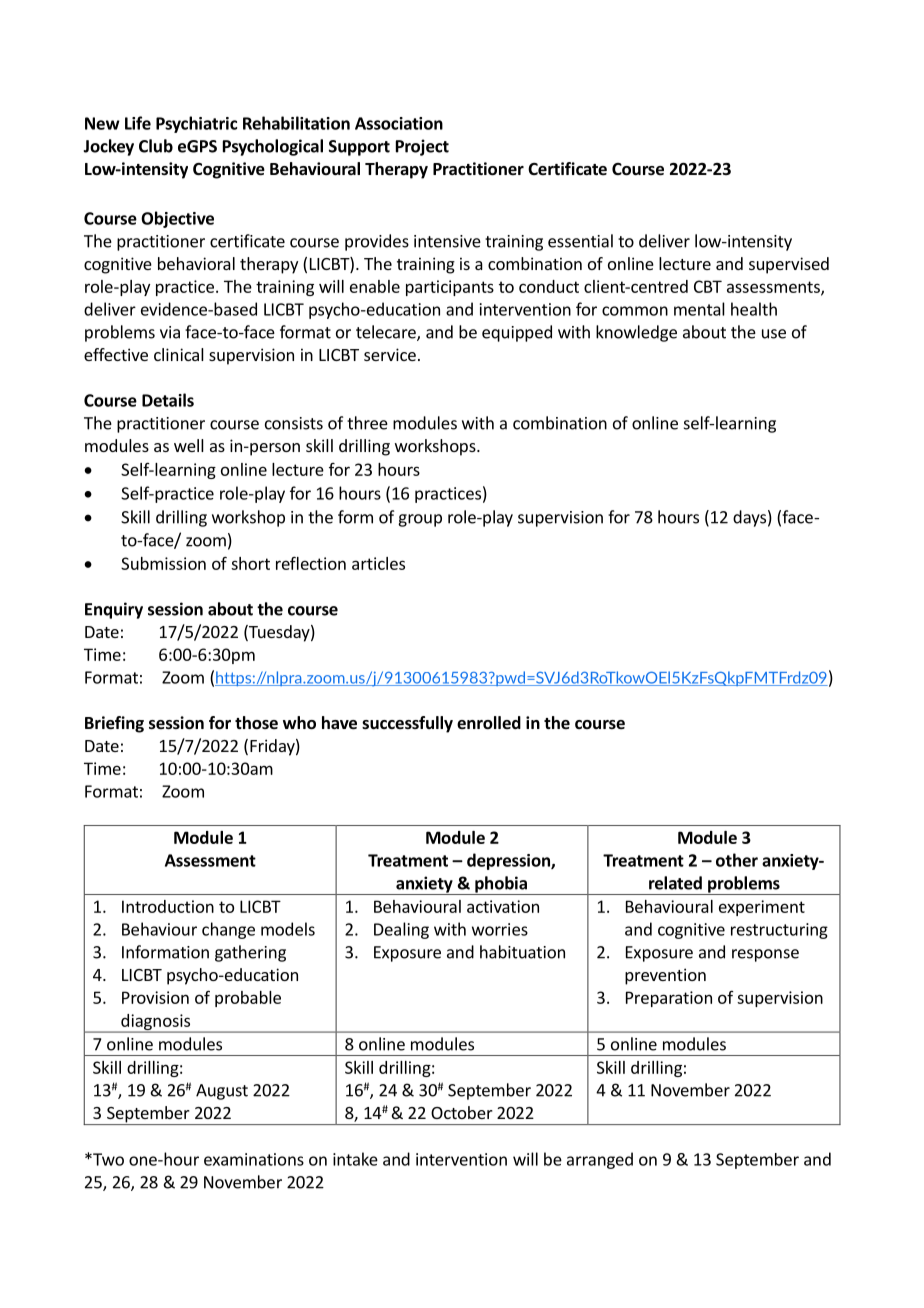 The height and width of the screenshot is (1308, 924). Describe the element at coordinates (749, 518) in the screenshot. I see `days` at that location.
